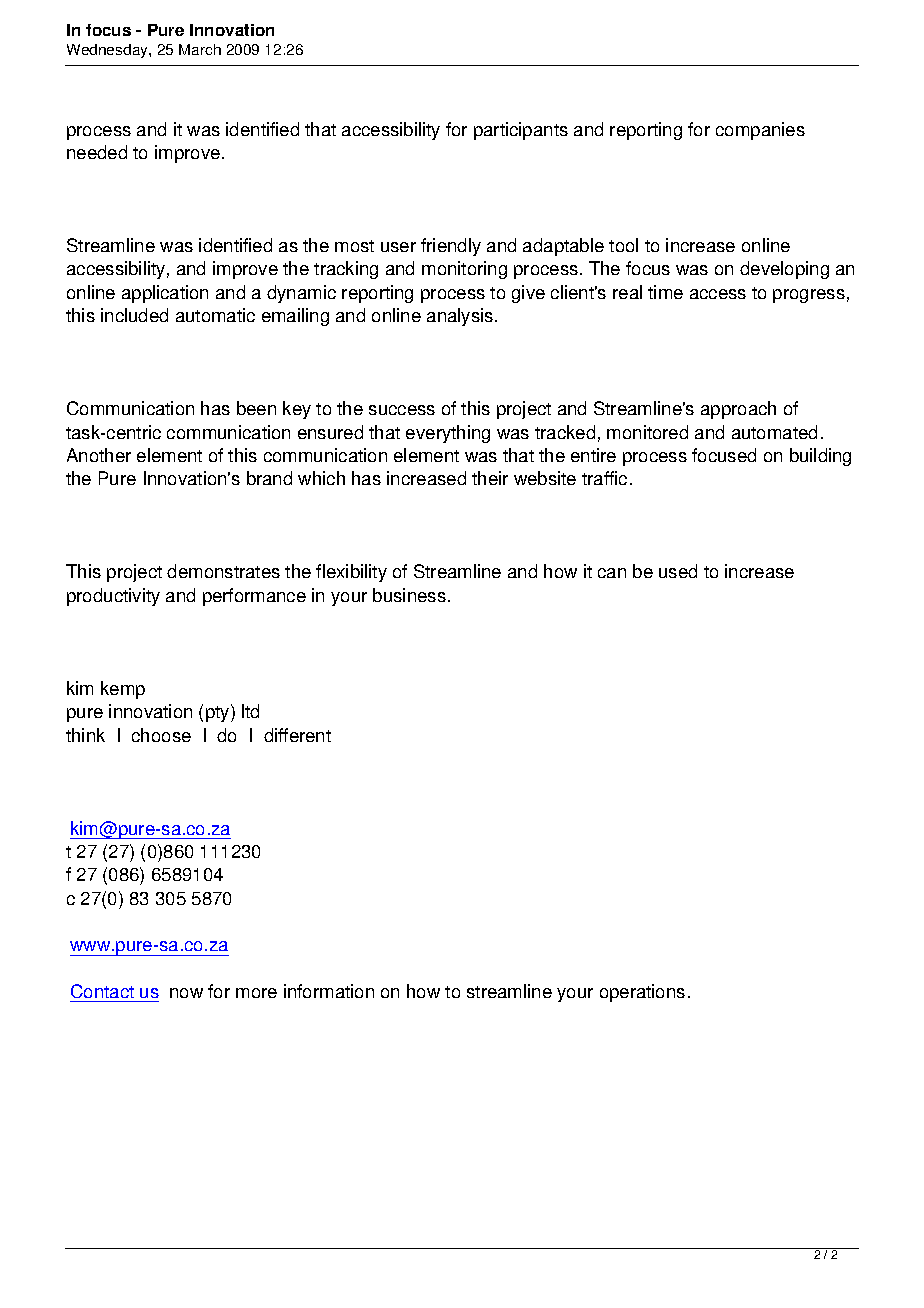 This screenshot has width=924, height=1308. What do you see at coordinates (329, 991) in the screenshot?
I see `information` at bounding box center [329, 991].
